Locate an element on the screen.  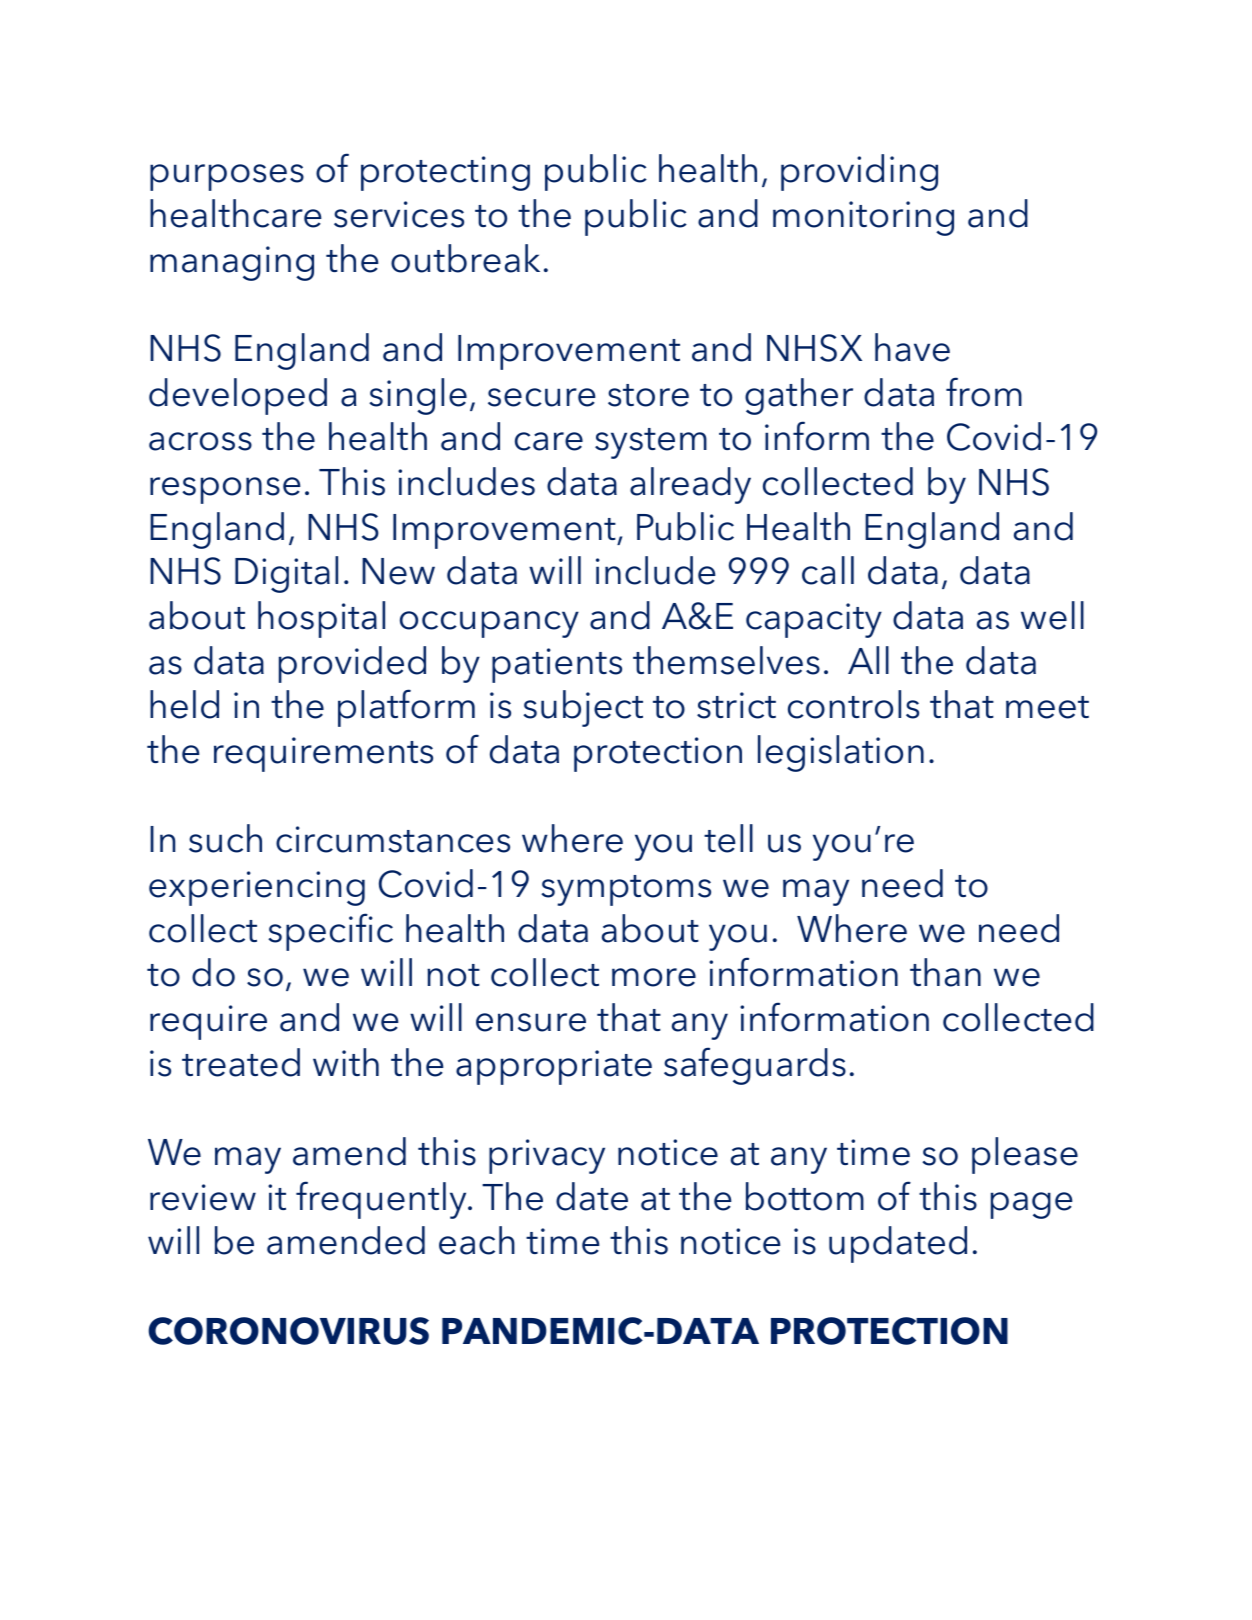
controls is located at coordinates (853, 704).
